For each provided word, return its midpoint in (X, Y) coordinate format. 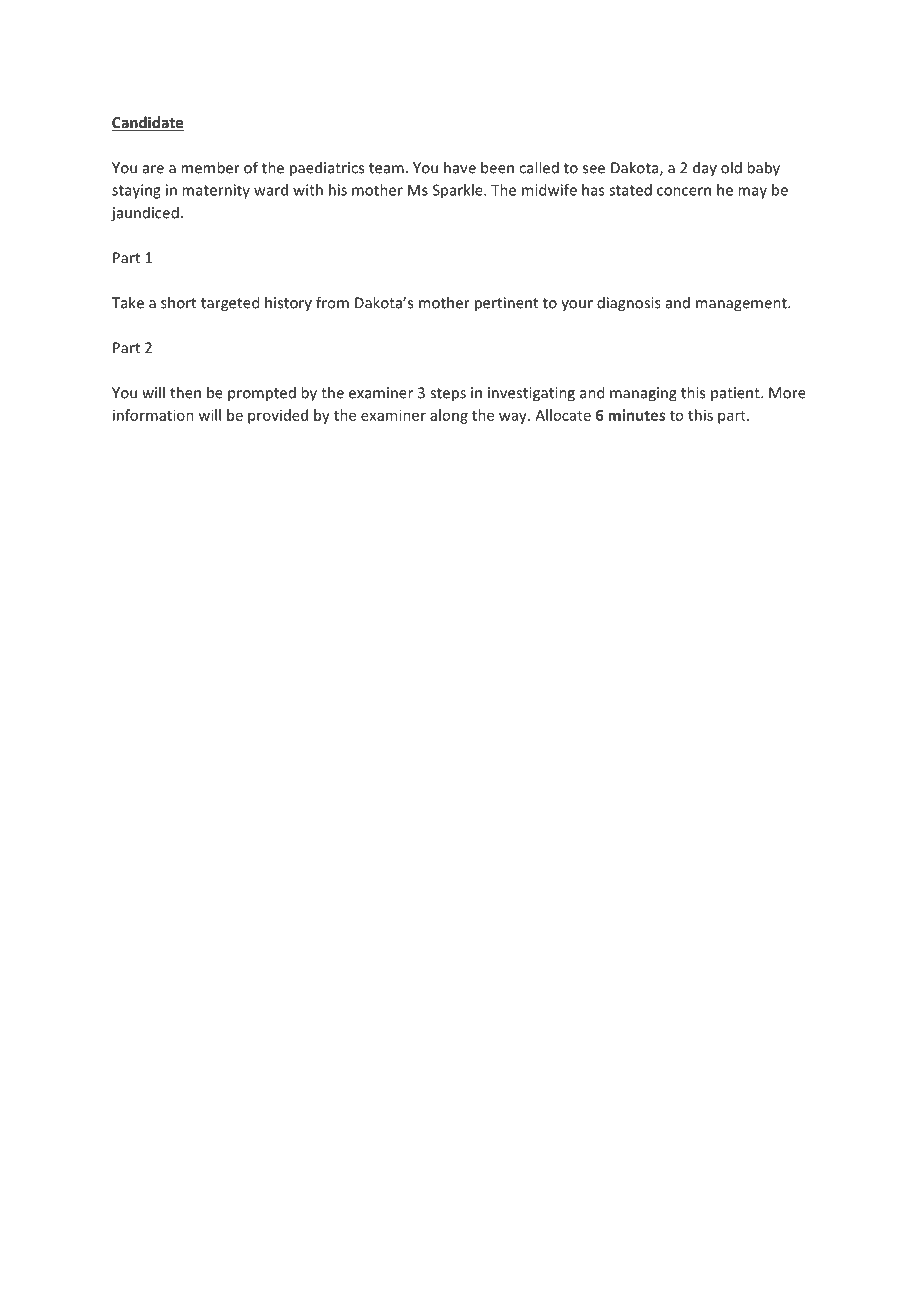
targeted (230, 304)
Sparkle (459, 191)
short (178, 302)
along (449, 416)
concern (684, 191)
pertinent (506, 304)
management (742, 305)
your (577, 305)
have (460, 167)
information (153, 415)
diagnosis (629, 304)
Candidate (147, 123)
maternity (216, 191)
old (731, 167)
